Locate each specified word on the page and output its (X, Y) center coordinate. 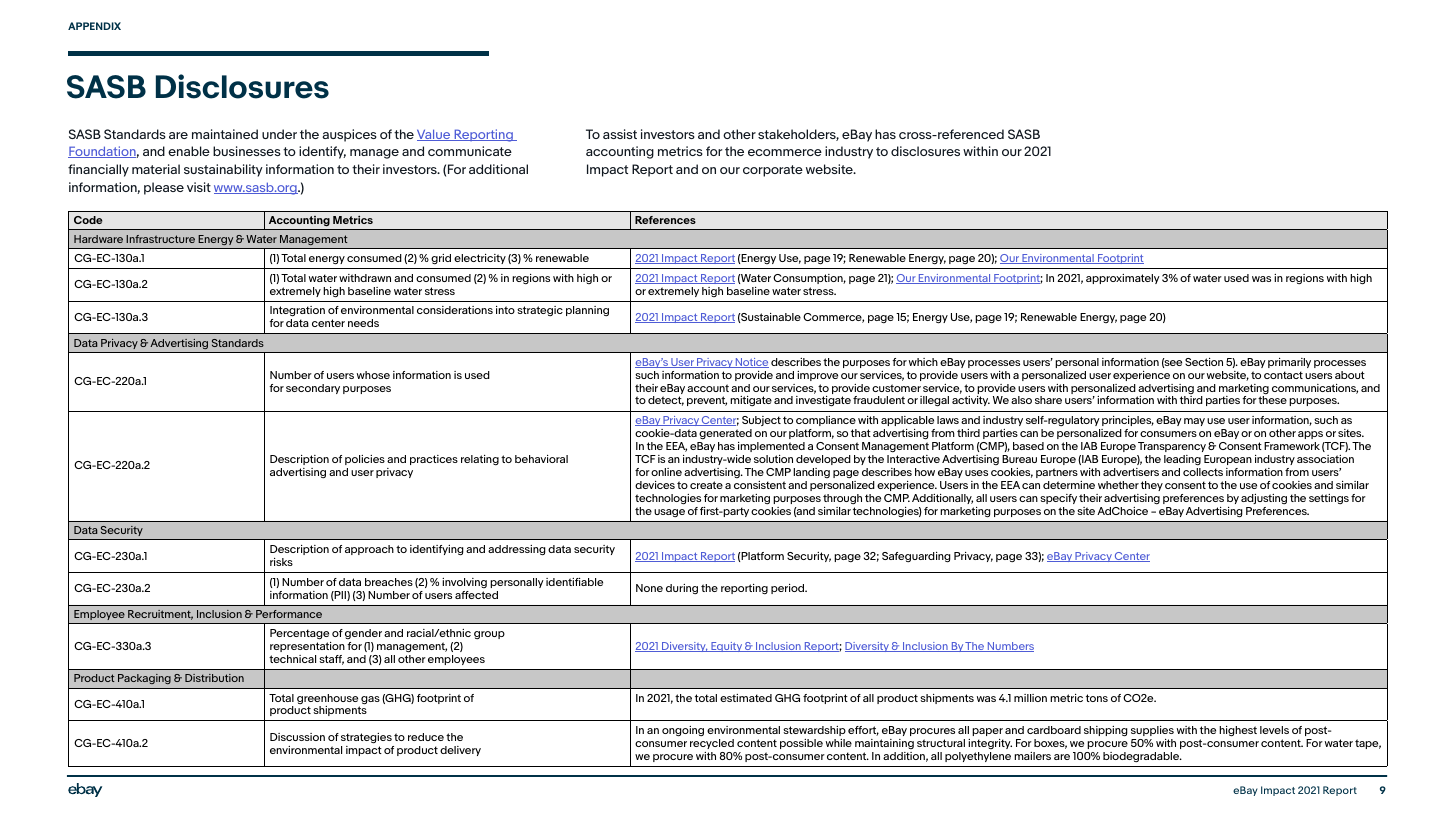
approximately (1123, 279)
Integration (297, 313)
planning (587, 311)
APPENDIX (94, 26)
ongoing (683, 731)
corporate (773, 171)
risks (281, 562)
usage (669, 513)
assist (620, 134)
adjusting (1264, 499)
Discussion (297, 737)
